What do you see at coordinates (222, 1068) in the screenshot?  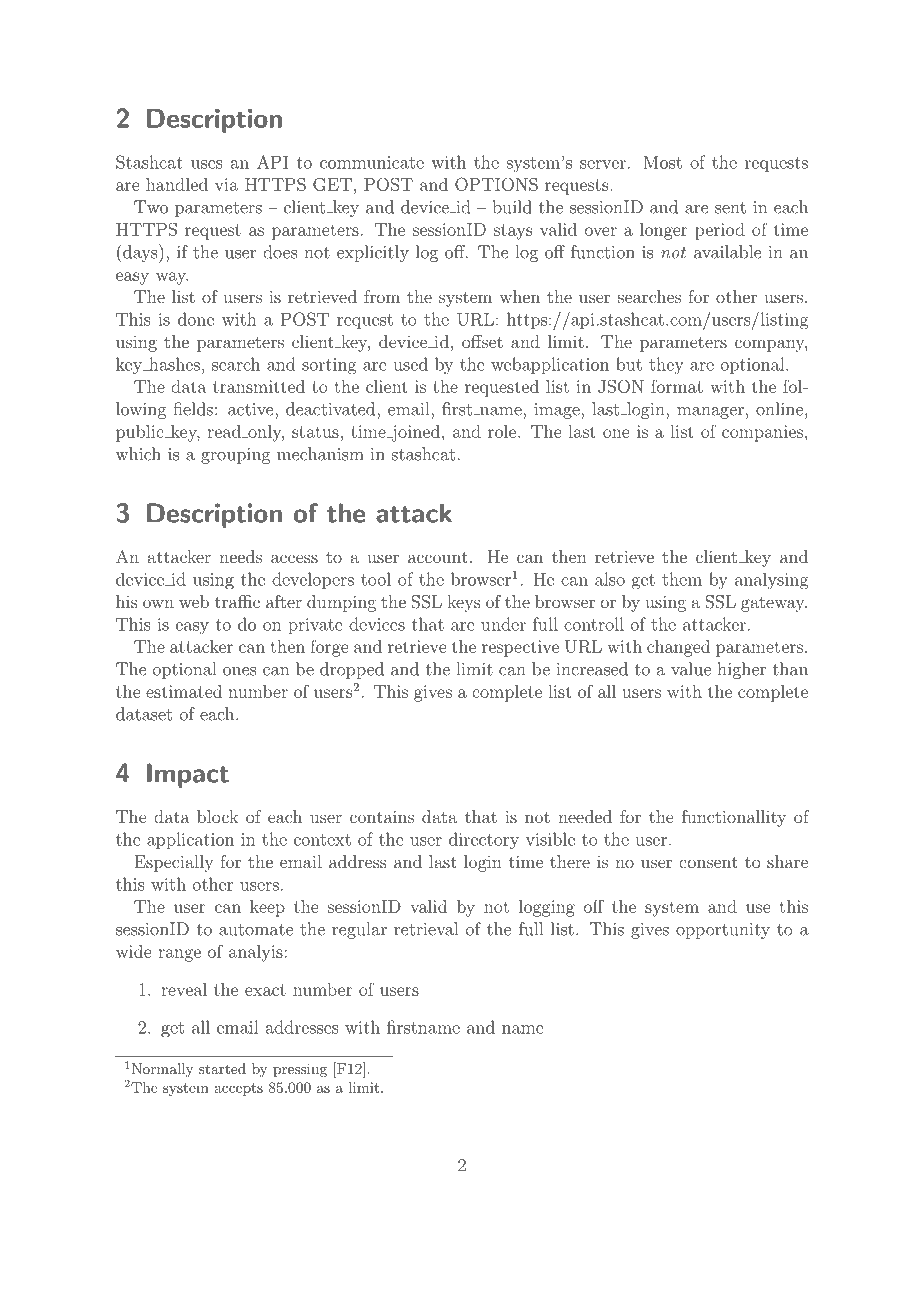 I see `started` at bounding box center [222, 1068].
